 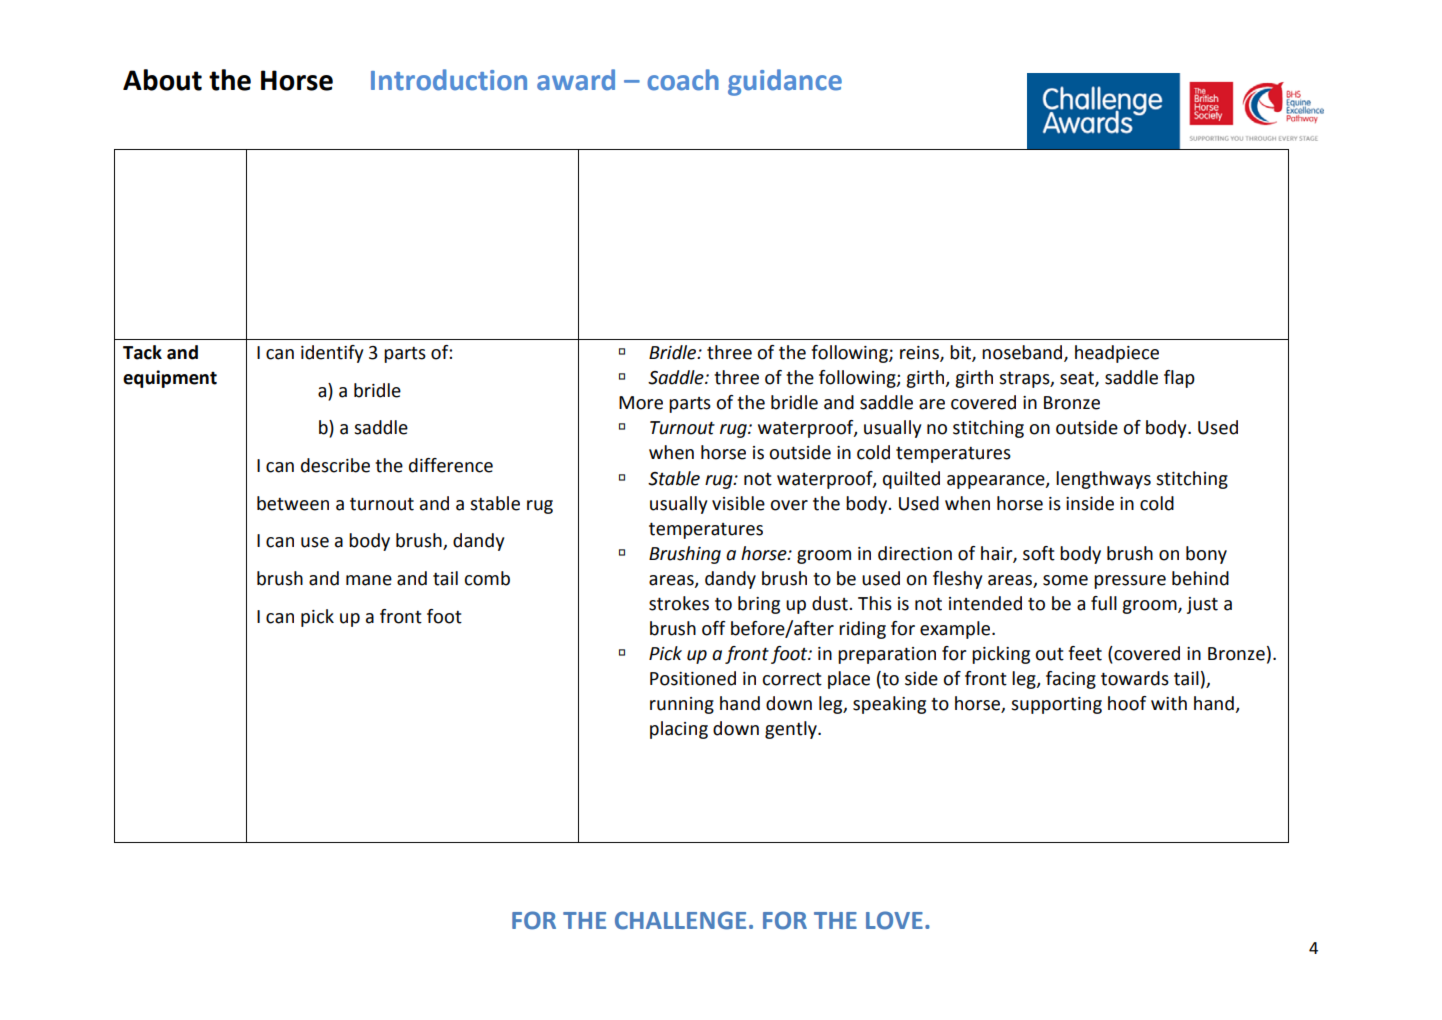 What do you see at coordinates (894, 920) in the screenshot?
I see `LOVE` at bounding box center [894, 920].
